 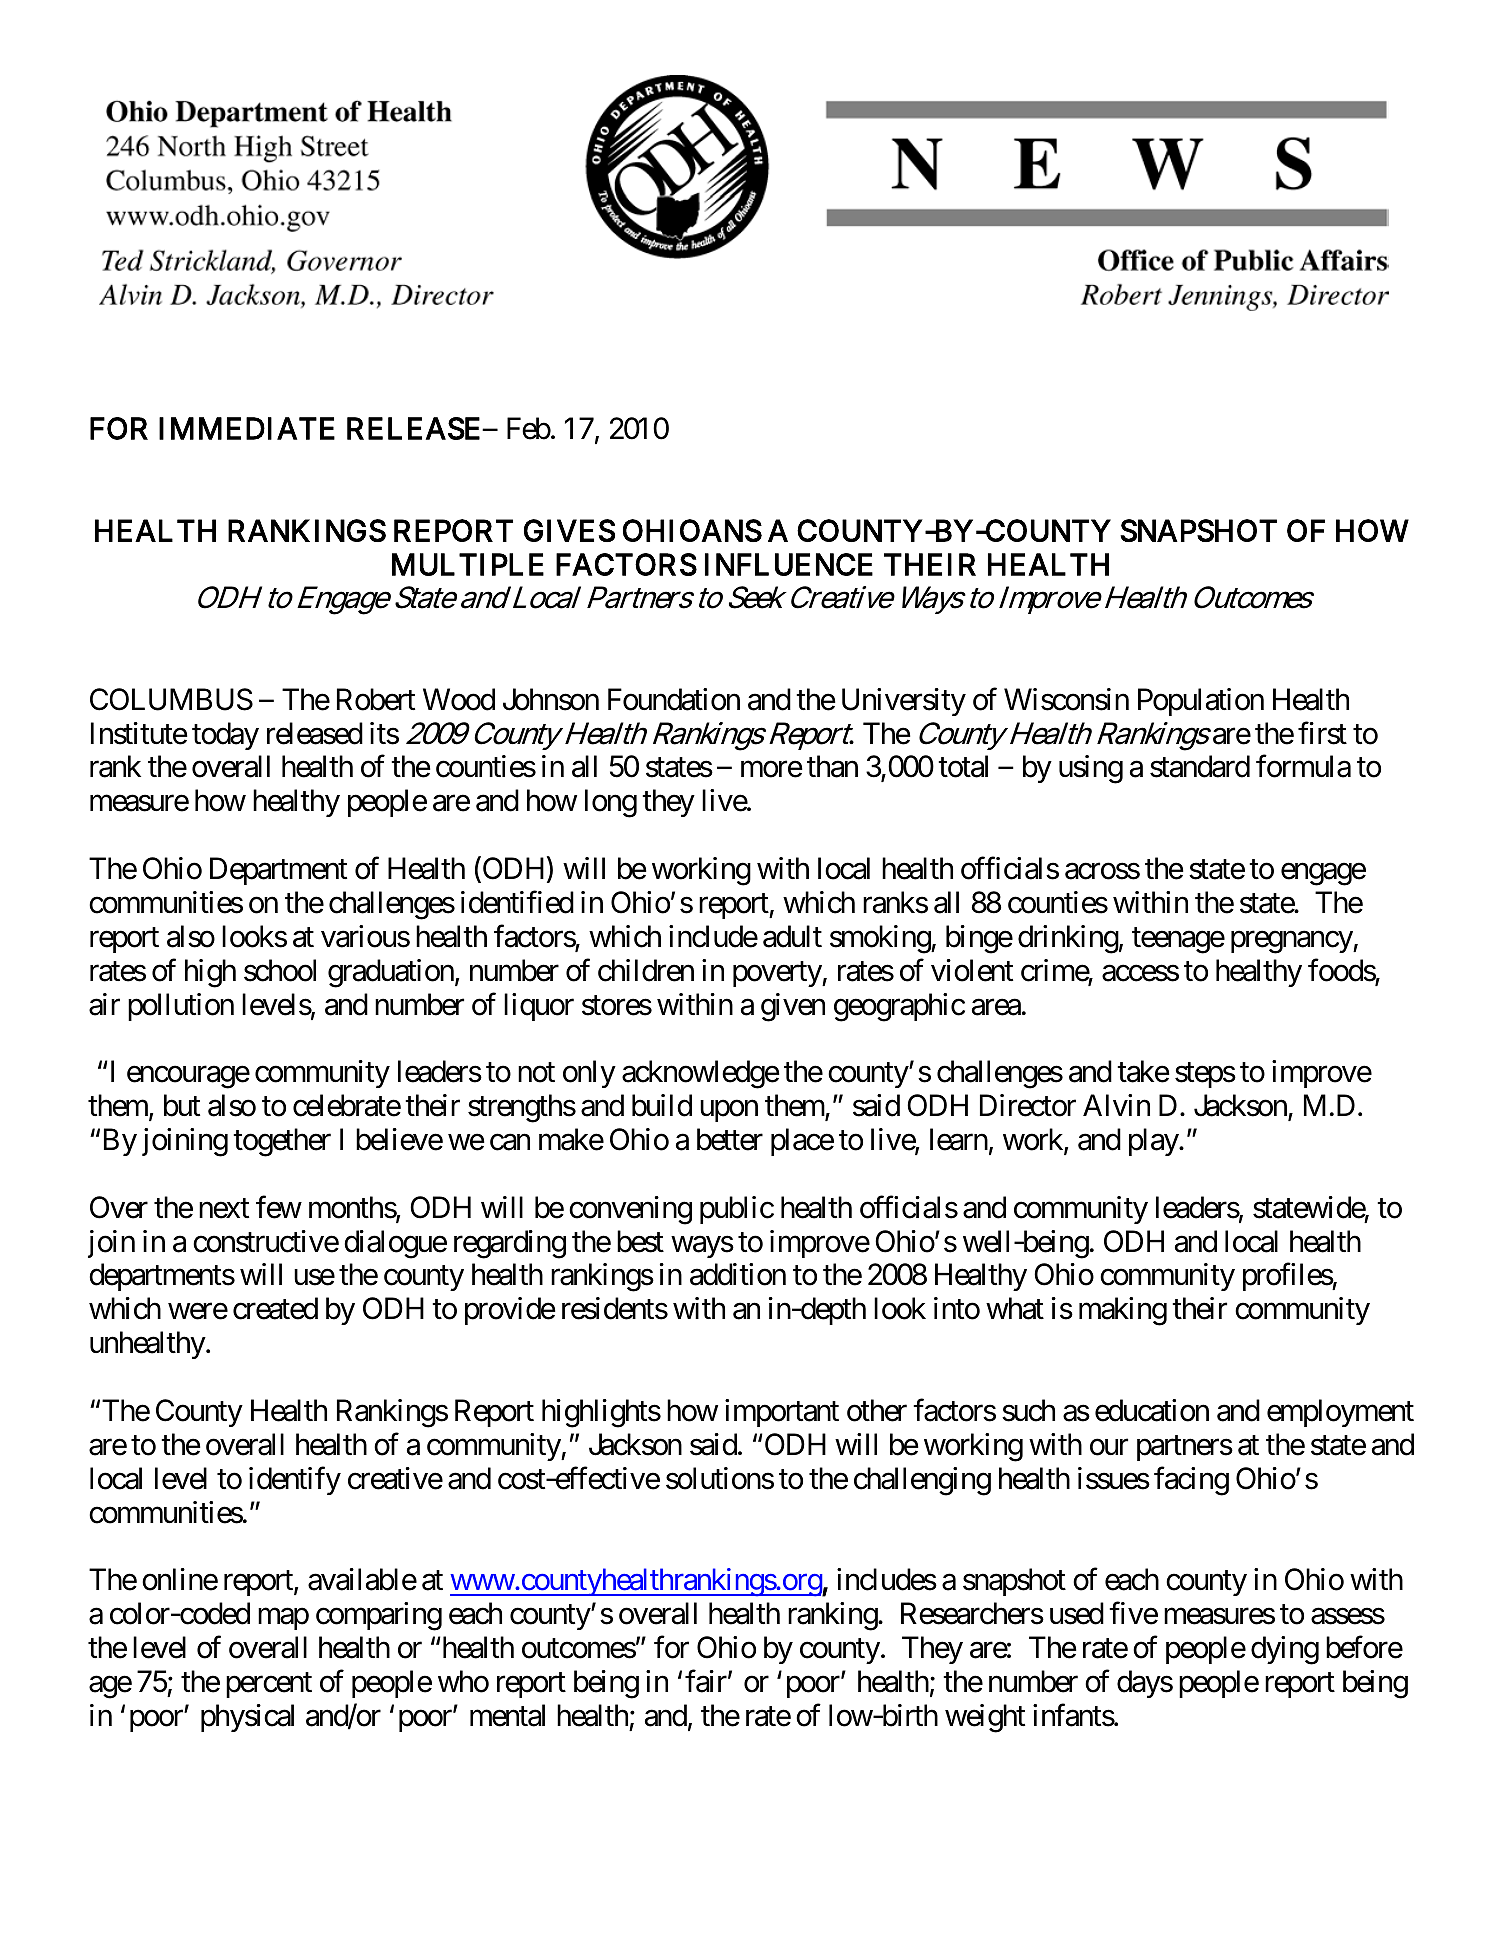 What do you see at coordinates (792, 936) in the image?
I see `adult` at bounding box center [792, 936].
